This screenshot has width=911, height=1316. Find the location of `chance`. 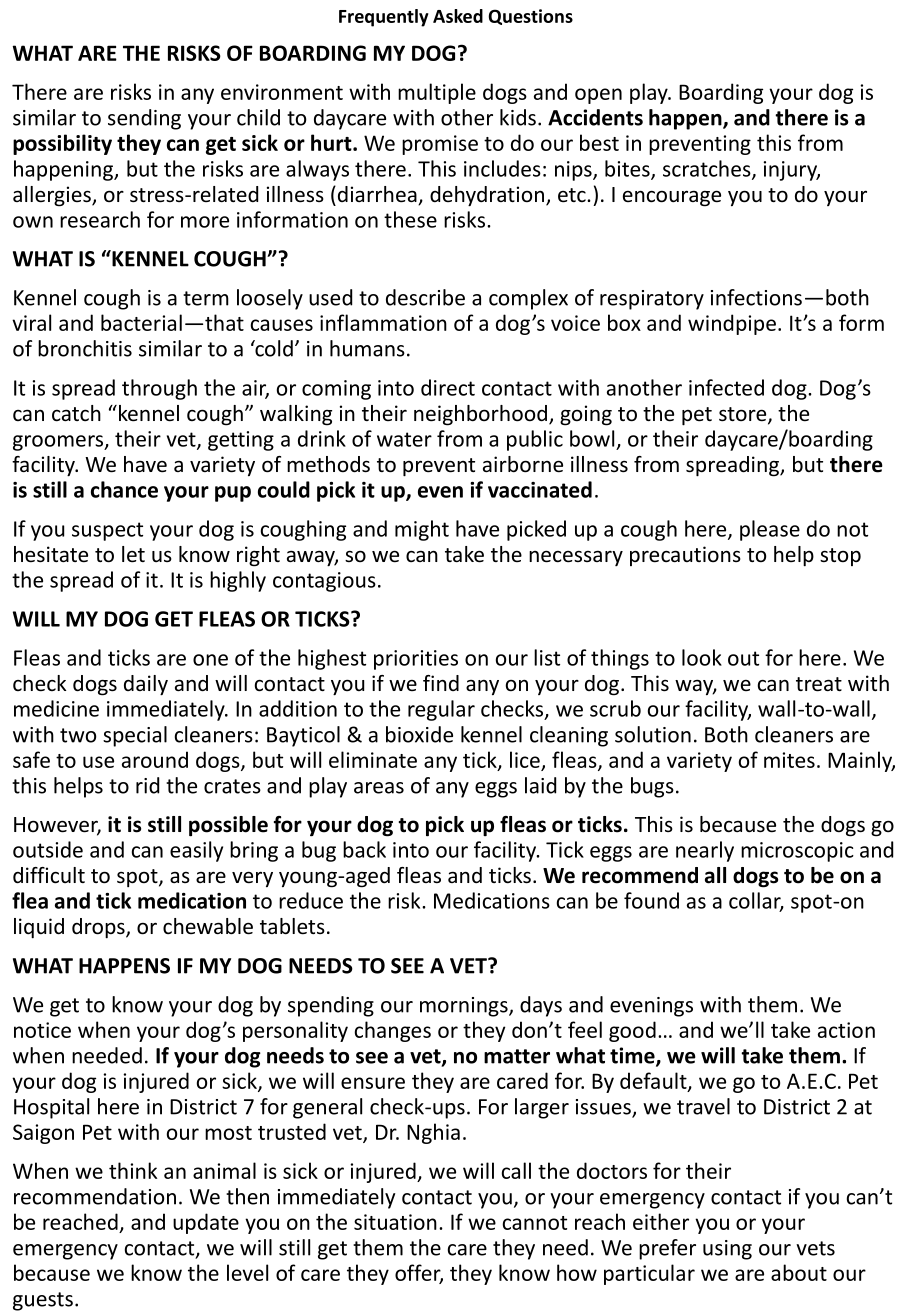

chance is located at coordinates (124, 489).
